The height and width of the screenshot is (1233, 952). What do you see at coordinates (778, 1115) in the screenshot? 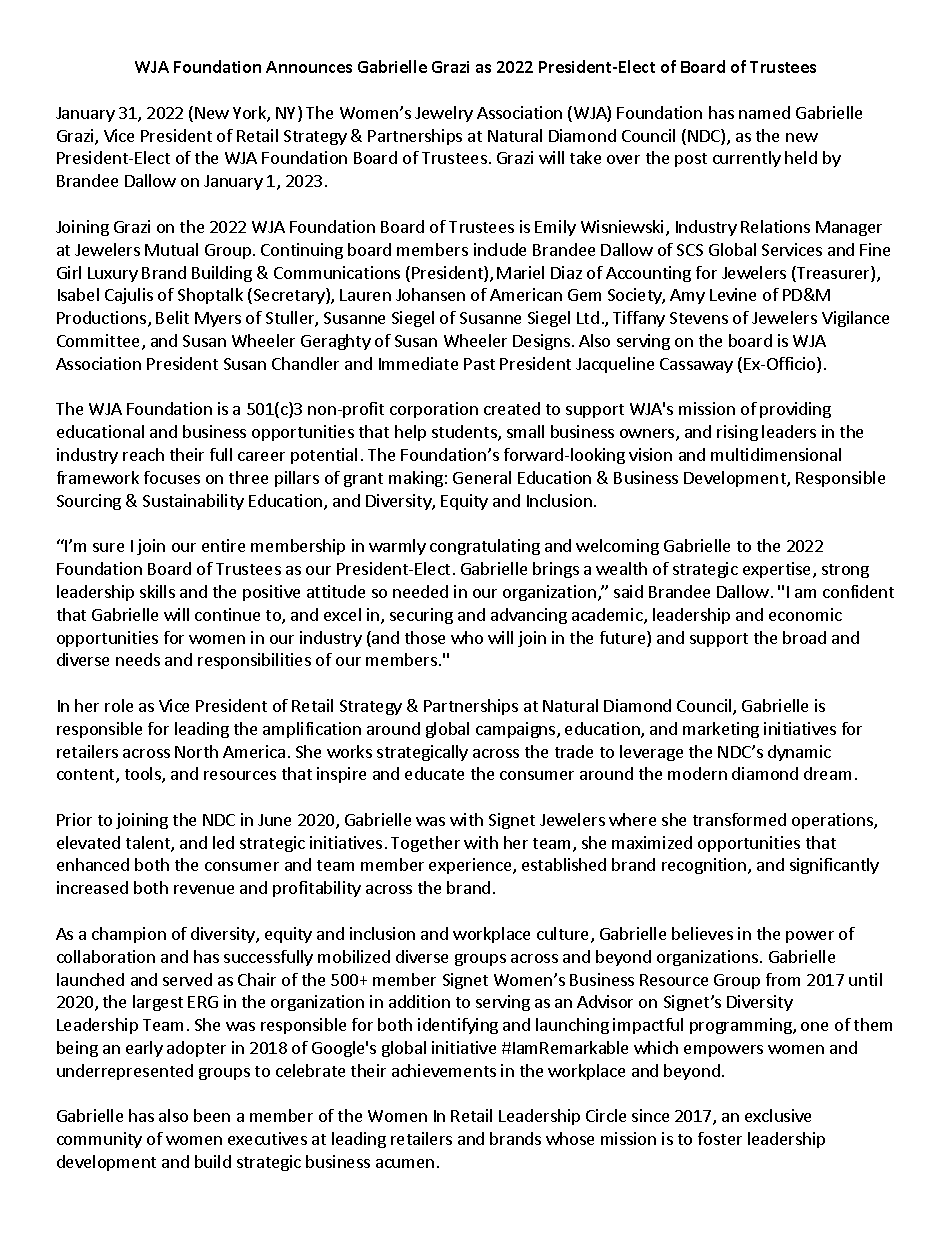
I see `exclusive` at bounding box center [778, 1115].
